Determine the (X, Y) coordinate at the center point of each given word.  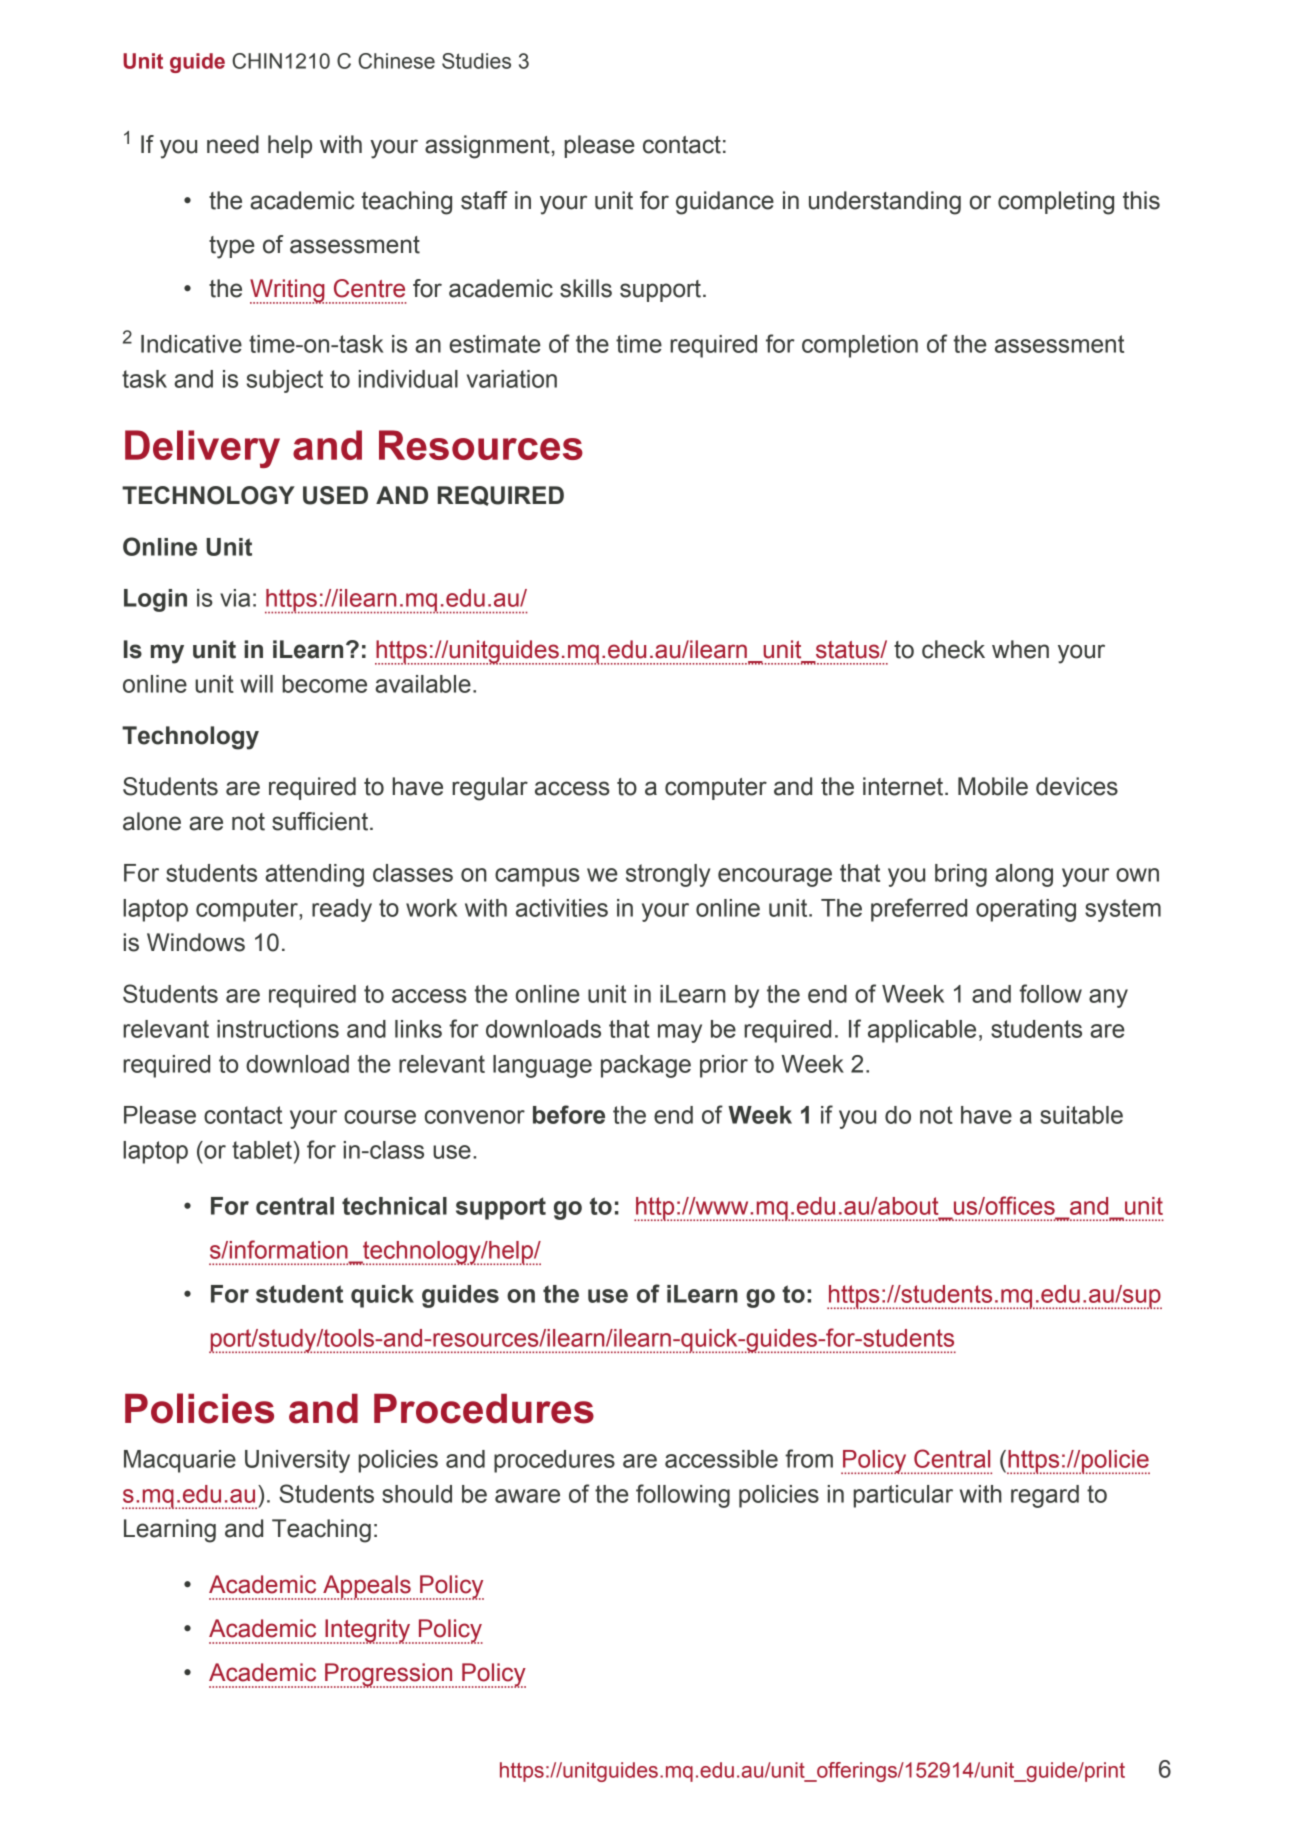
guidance (725, 203)
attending (314, 875)
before (569, 1114)
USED (335, 495)
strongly (668, 875)
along (1024, 875)
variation (512, 379)
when (1020, 649)
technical (394, 1206)
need (233, 144)
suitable (1081, 1115)
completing (1056, 203)
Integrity (367, 1631)
